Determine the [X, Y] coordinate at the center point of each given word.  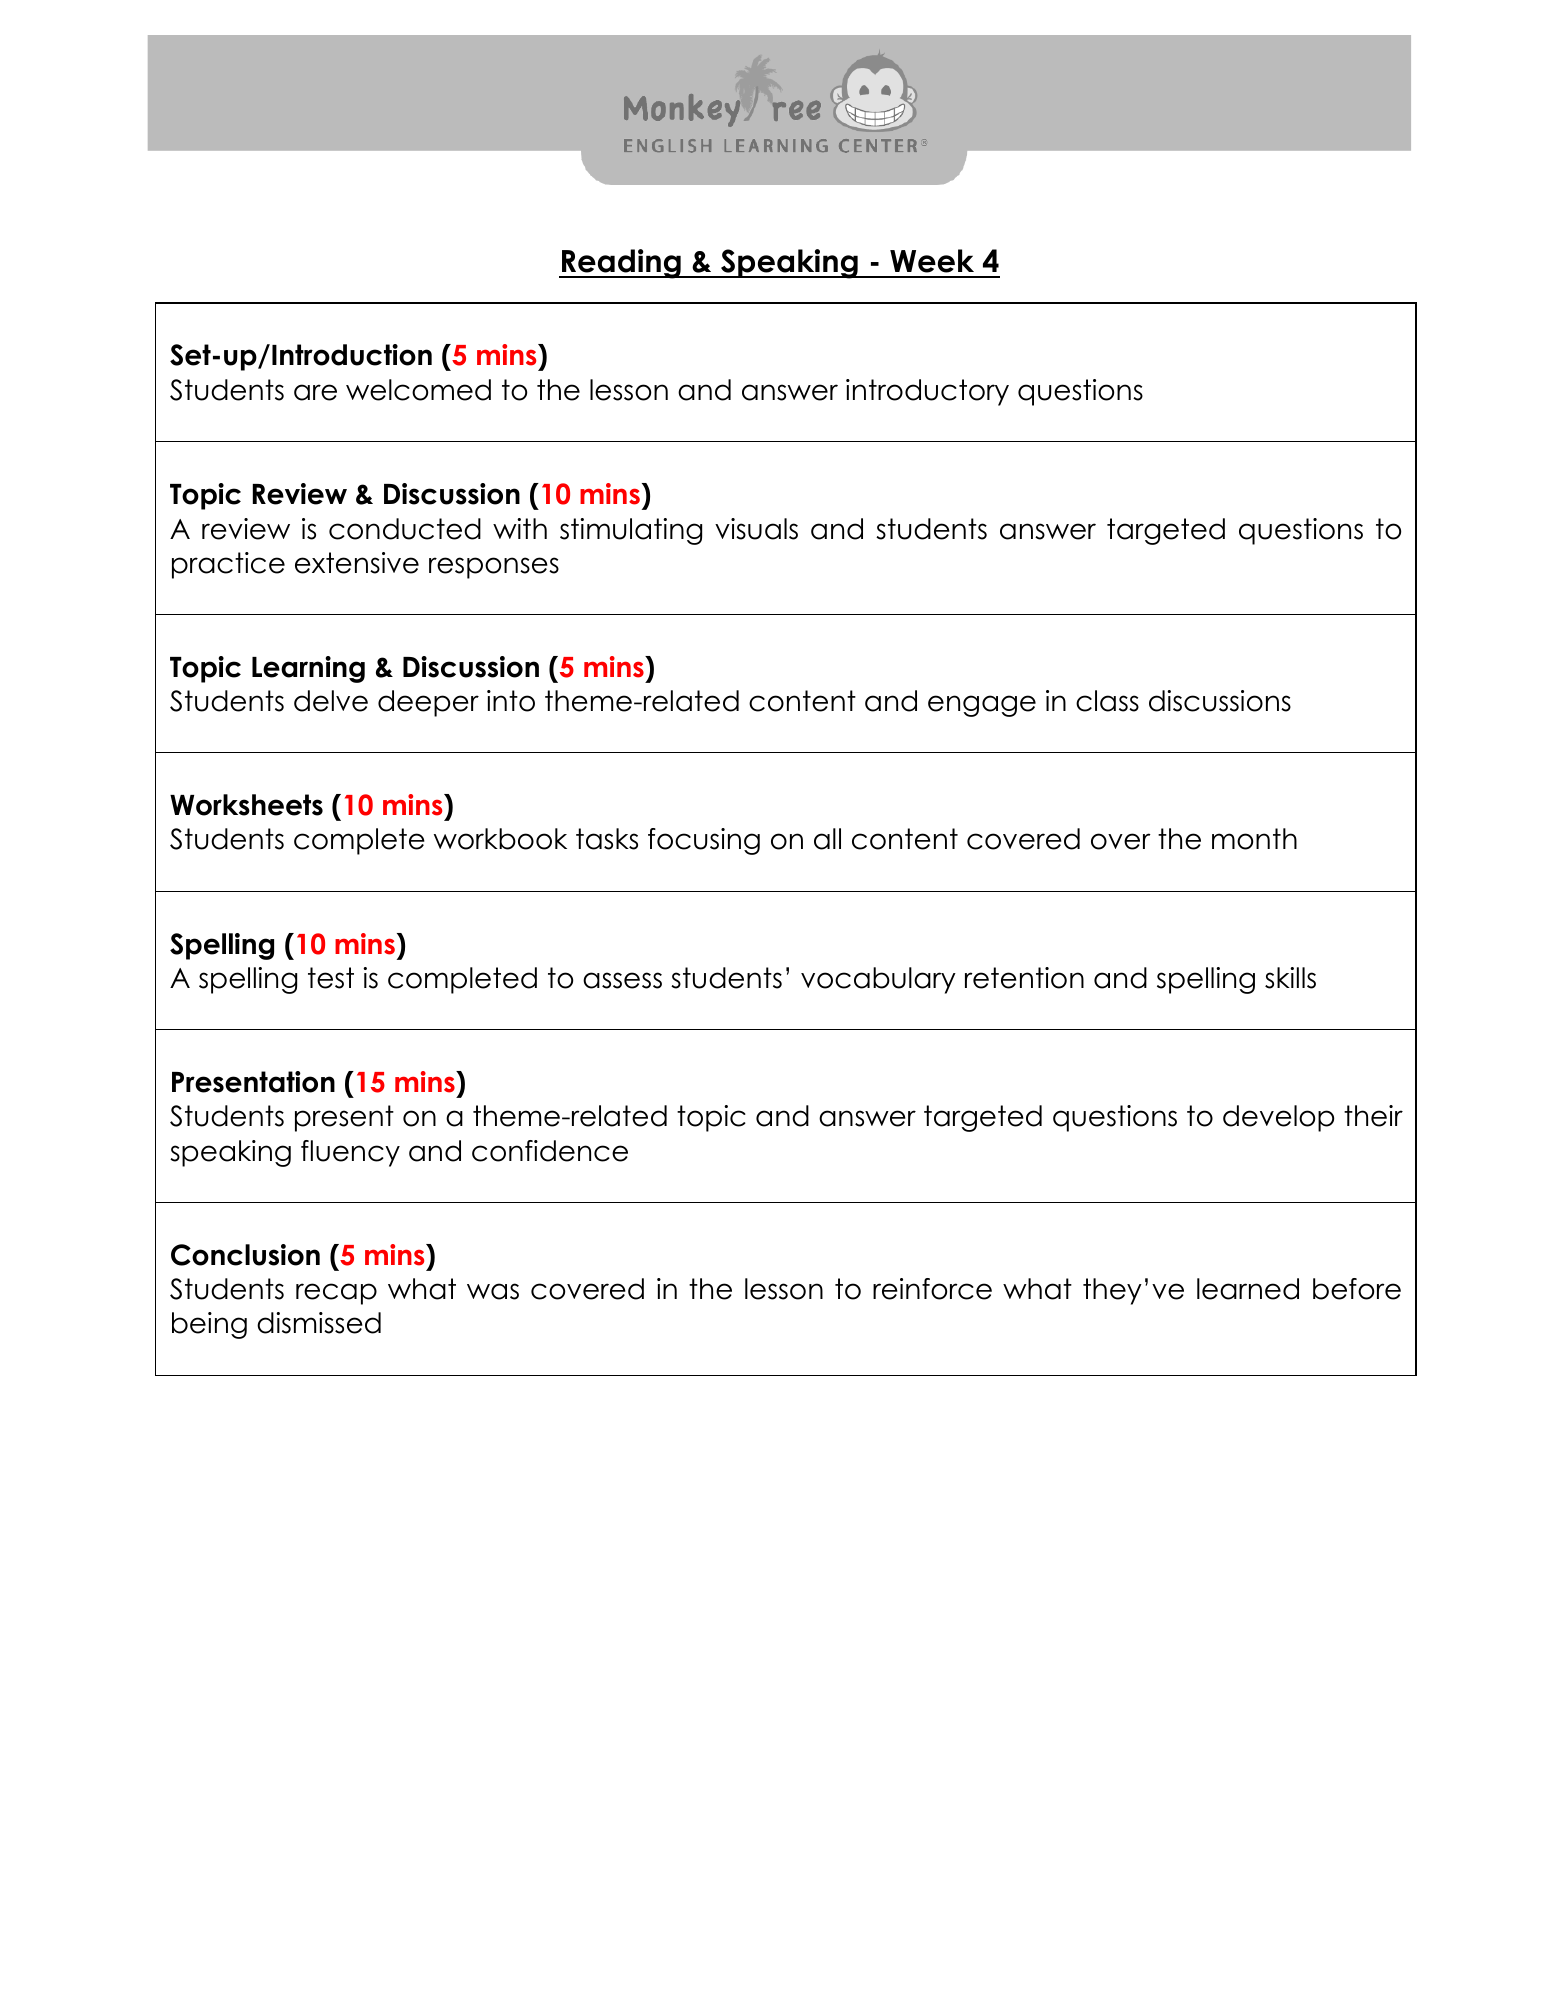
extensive [357, 563]
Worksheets [246, 805]
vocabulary [878, 980]
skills [1290, 978]
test [331, 978]
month [1254, 839]
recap [336, 1294]
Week [932, 261]
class [1107, 701]
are [315, 392]
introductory [927, 392]
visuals [756, 529]
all [827, 839]
